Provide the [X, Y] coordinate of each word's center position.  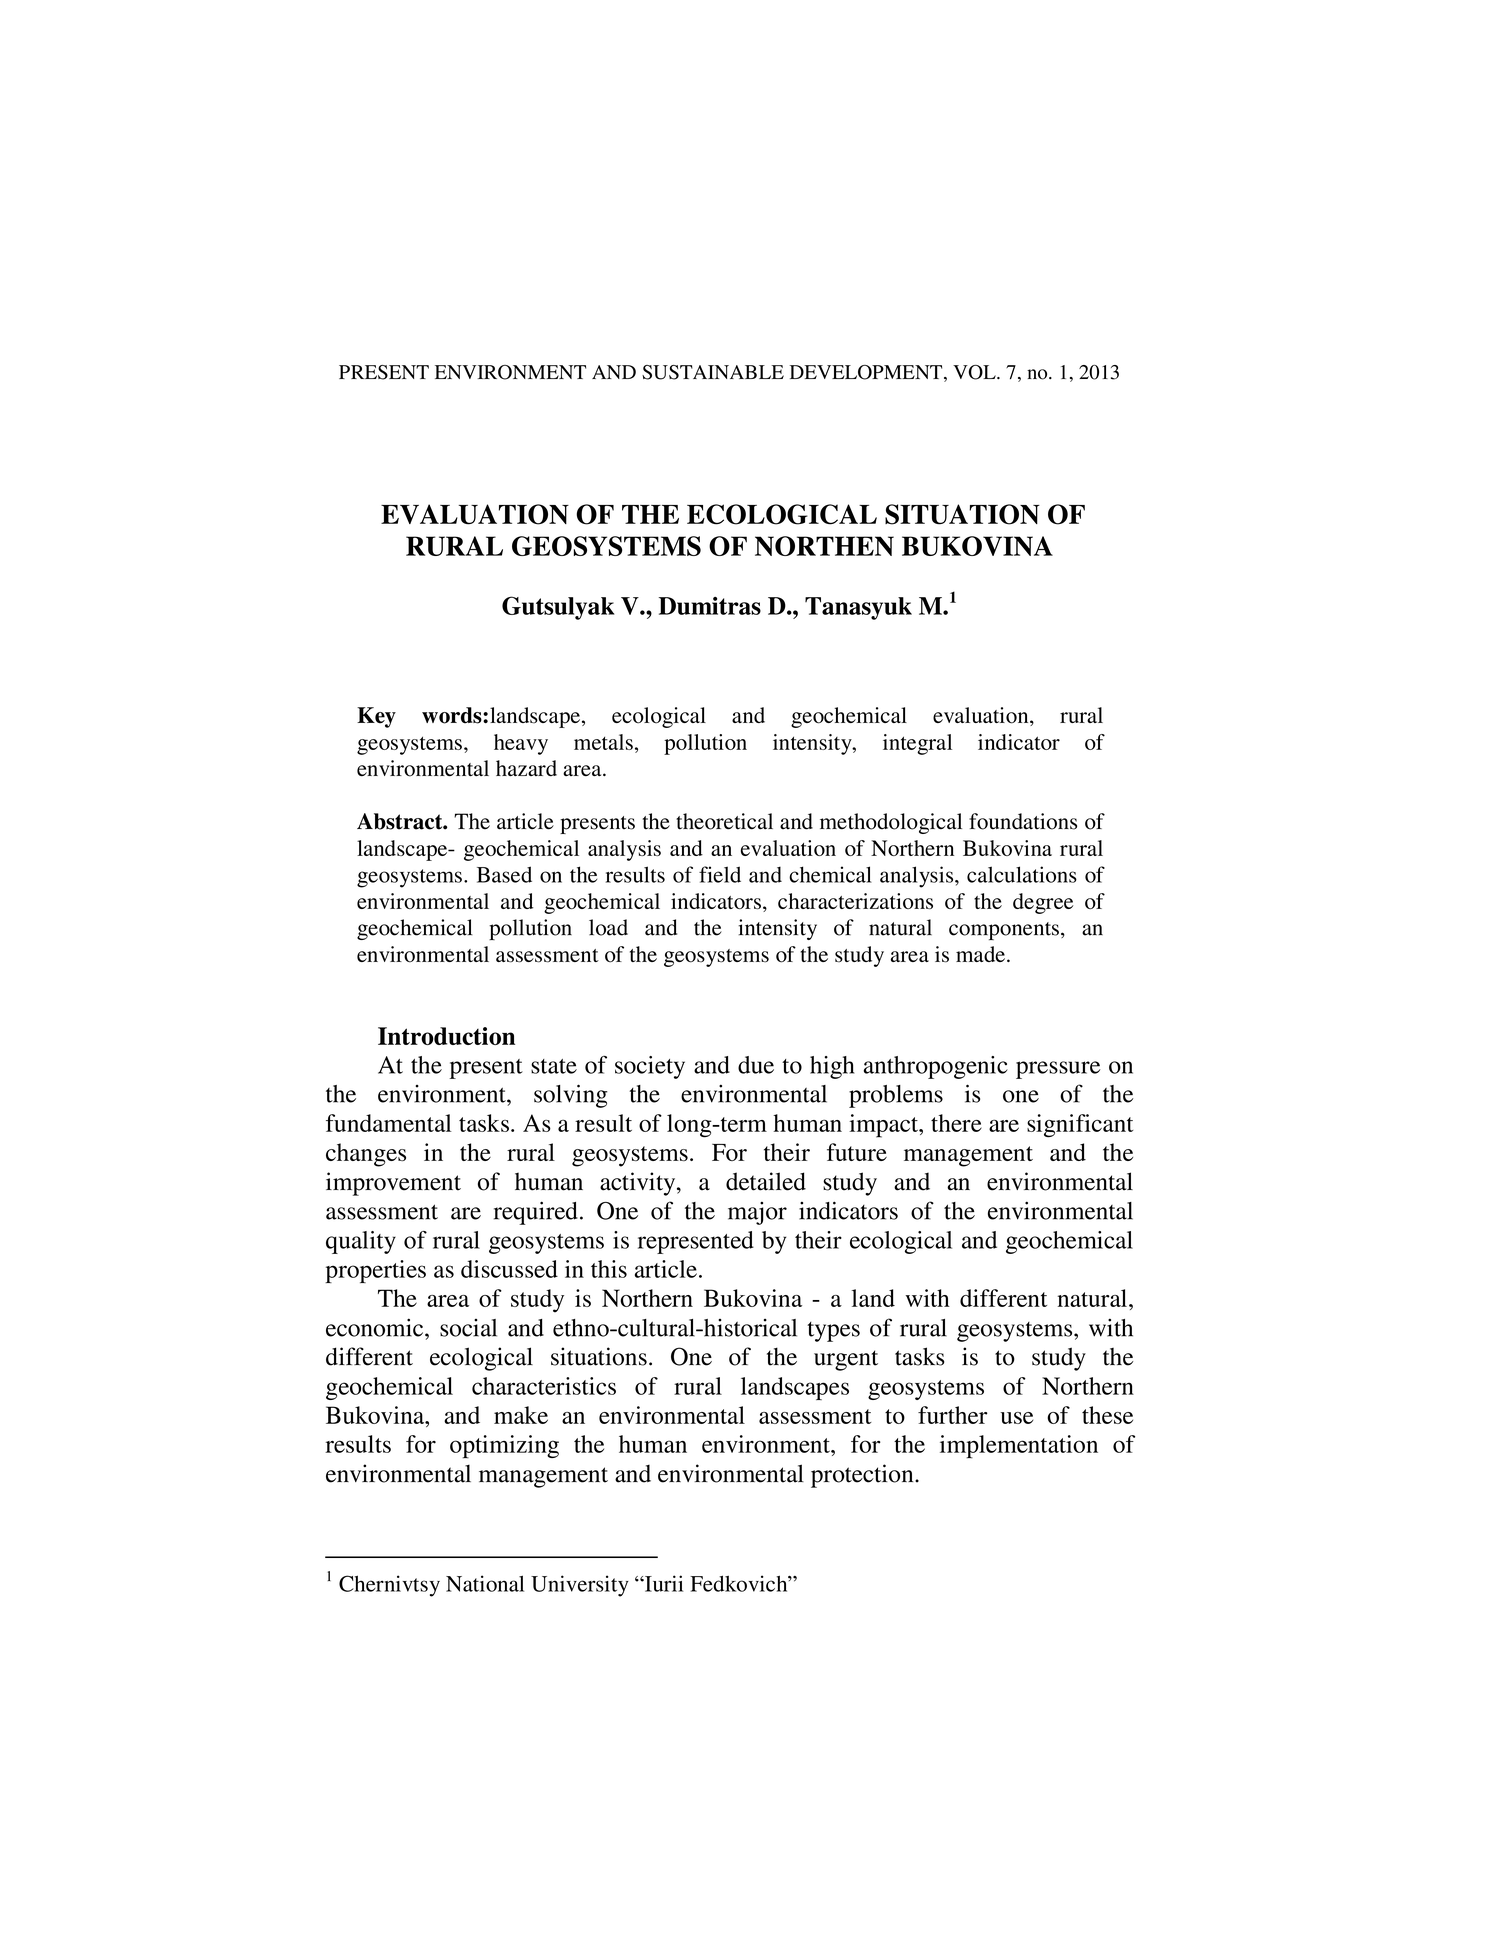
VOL [975, 372]
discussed [509, 1269]
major [757, 1213]
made [980, 954]
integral [917, 744]
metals [603, 742]
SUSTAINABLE [713, 372]
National [485, 1583]
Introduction [446, 1036]
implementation [1019, 1447]
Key [376, 717]
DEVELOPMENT [867, 373]
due [756, 1065]
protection [863, 1476]
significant [1080, 1126]
